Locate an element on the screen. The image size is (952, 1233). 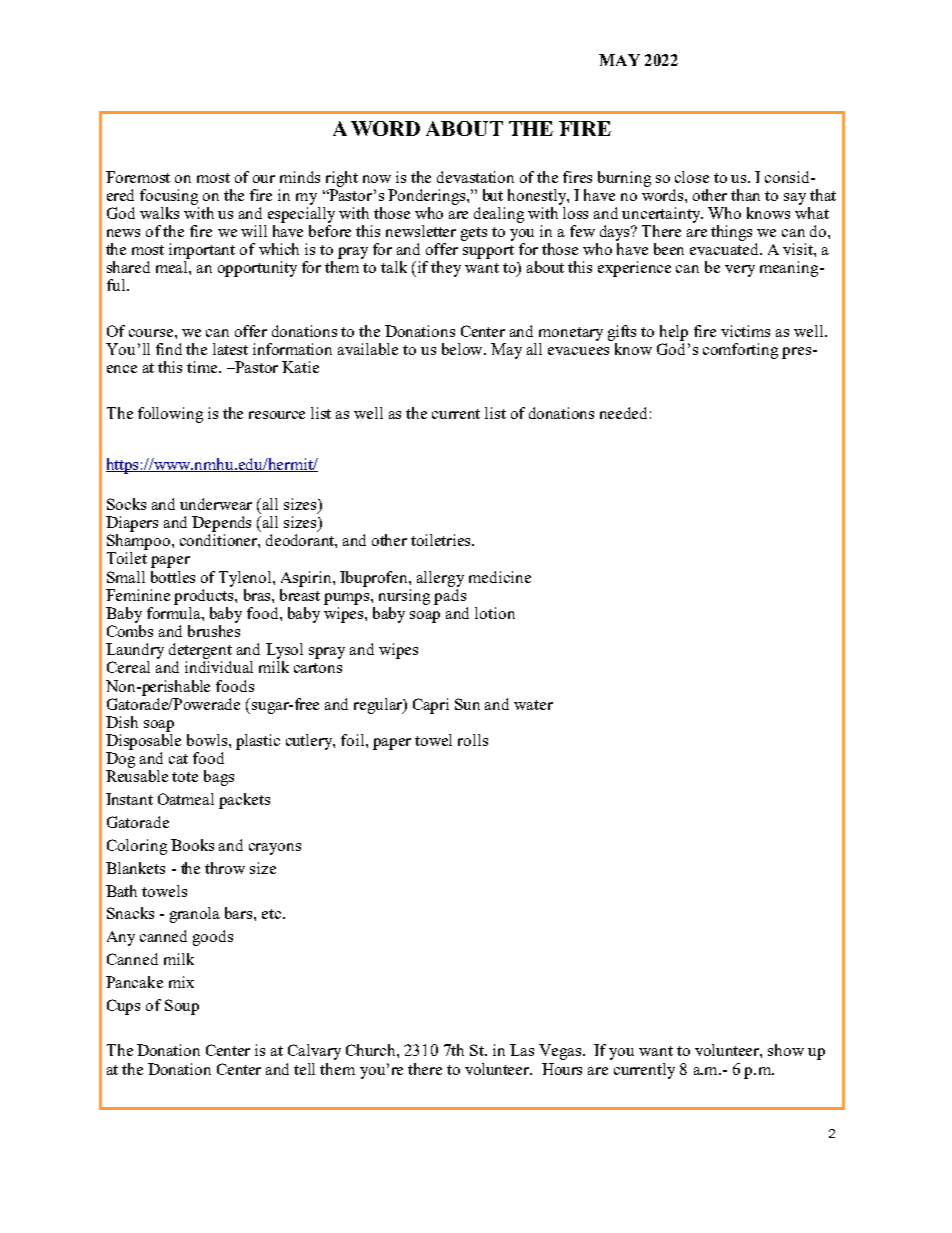
rolls is located at coordinates (473, 740).
